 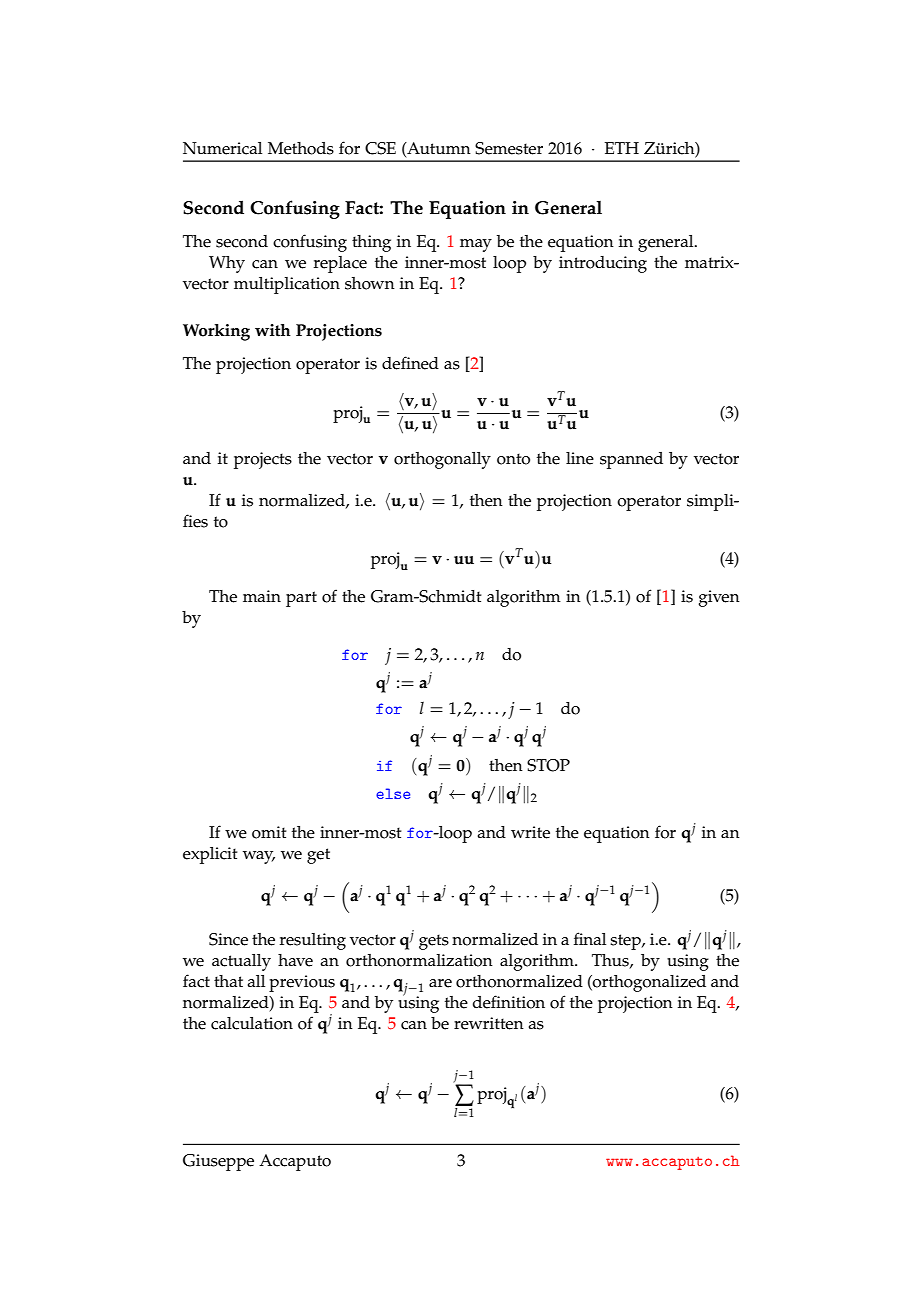 What do you see at coordinates (262, 596) in the screenshot?
I see `main` at bounding box center [262, 596].
